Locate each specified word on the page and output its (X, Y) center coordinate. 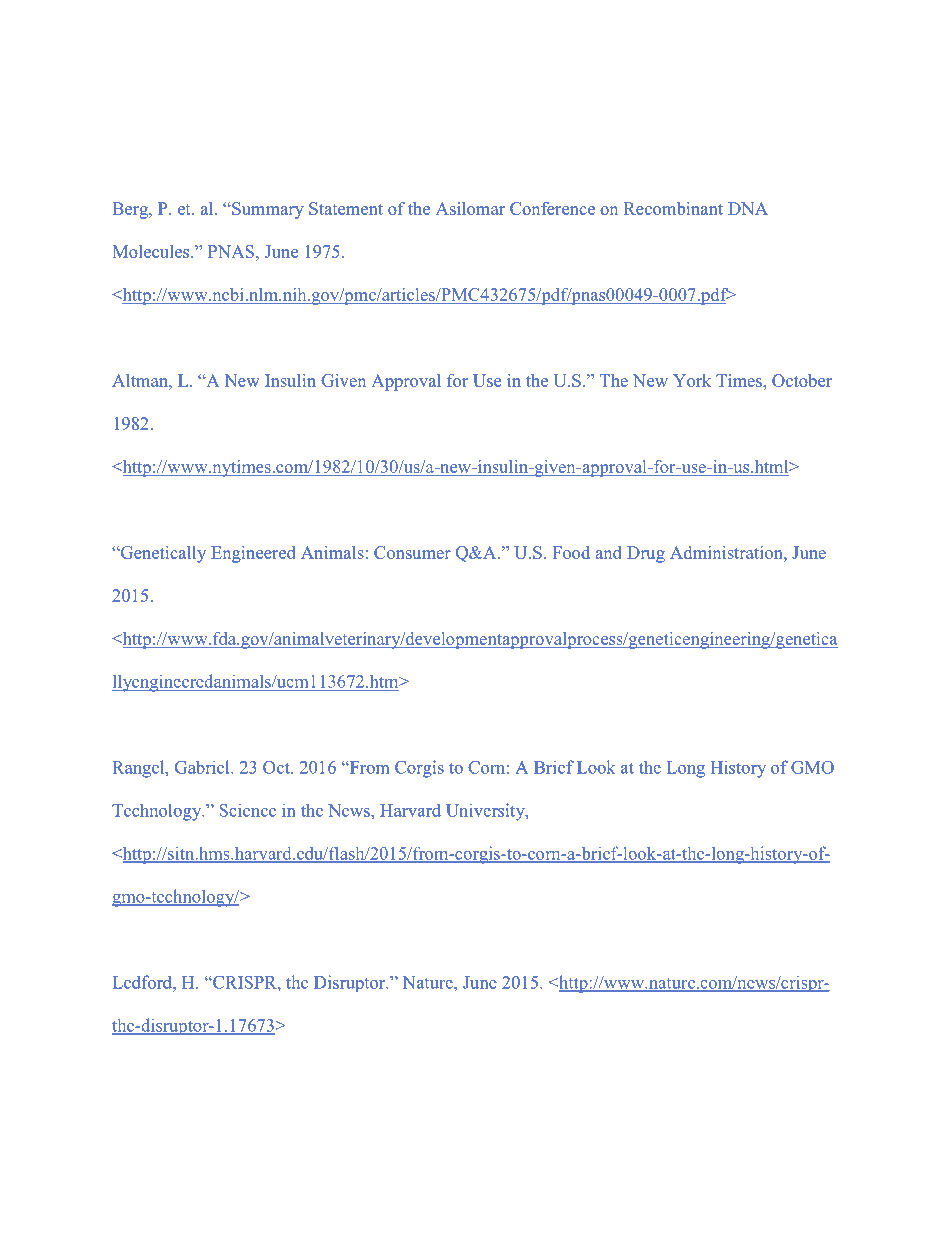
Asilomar (470, 208)
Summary (267, 210)
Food (571, 552)
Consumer (412, 552)
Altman (141, 380)
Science (247, 810)
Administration (727, 552)
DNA (748, 208)
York (692, 380)
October (802, 380)
